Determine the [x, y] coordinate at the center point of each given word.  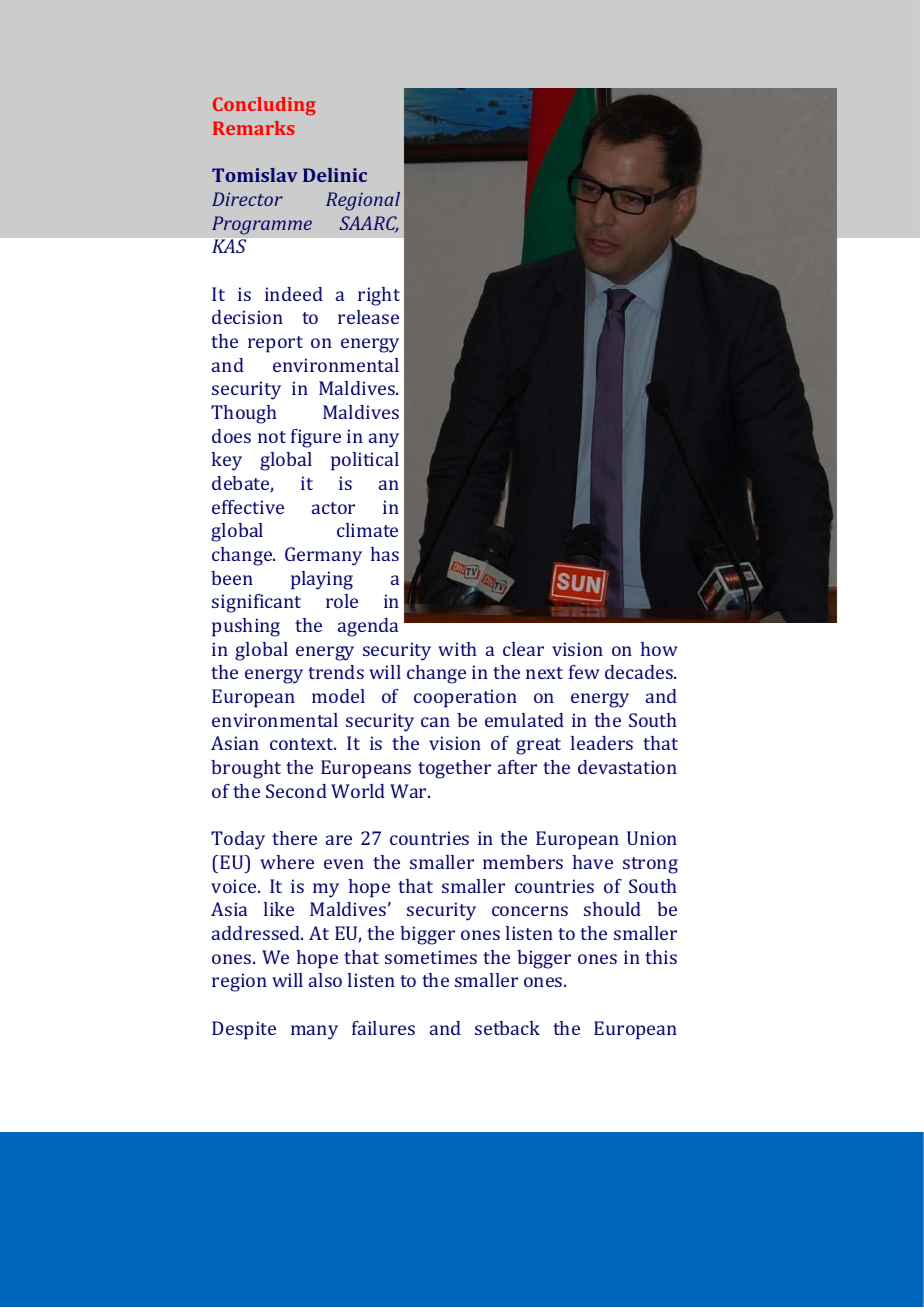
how [659, 649]
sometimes [431, 957]
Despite [244, 1030]
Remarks [254, 128]
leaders [602, 743]
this [661, 957]
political [365, 461]
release [368, 317]
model [338, 696]
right [379, 296]
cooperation [465, 698]
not [272, 437]
